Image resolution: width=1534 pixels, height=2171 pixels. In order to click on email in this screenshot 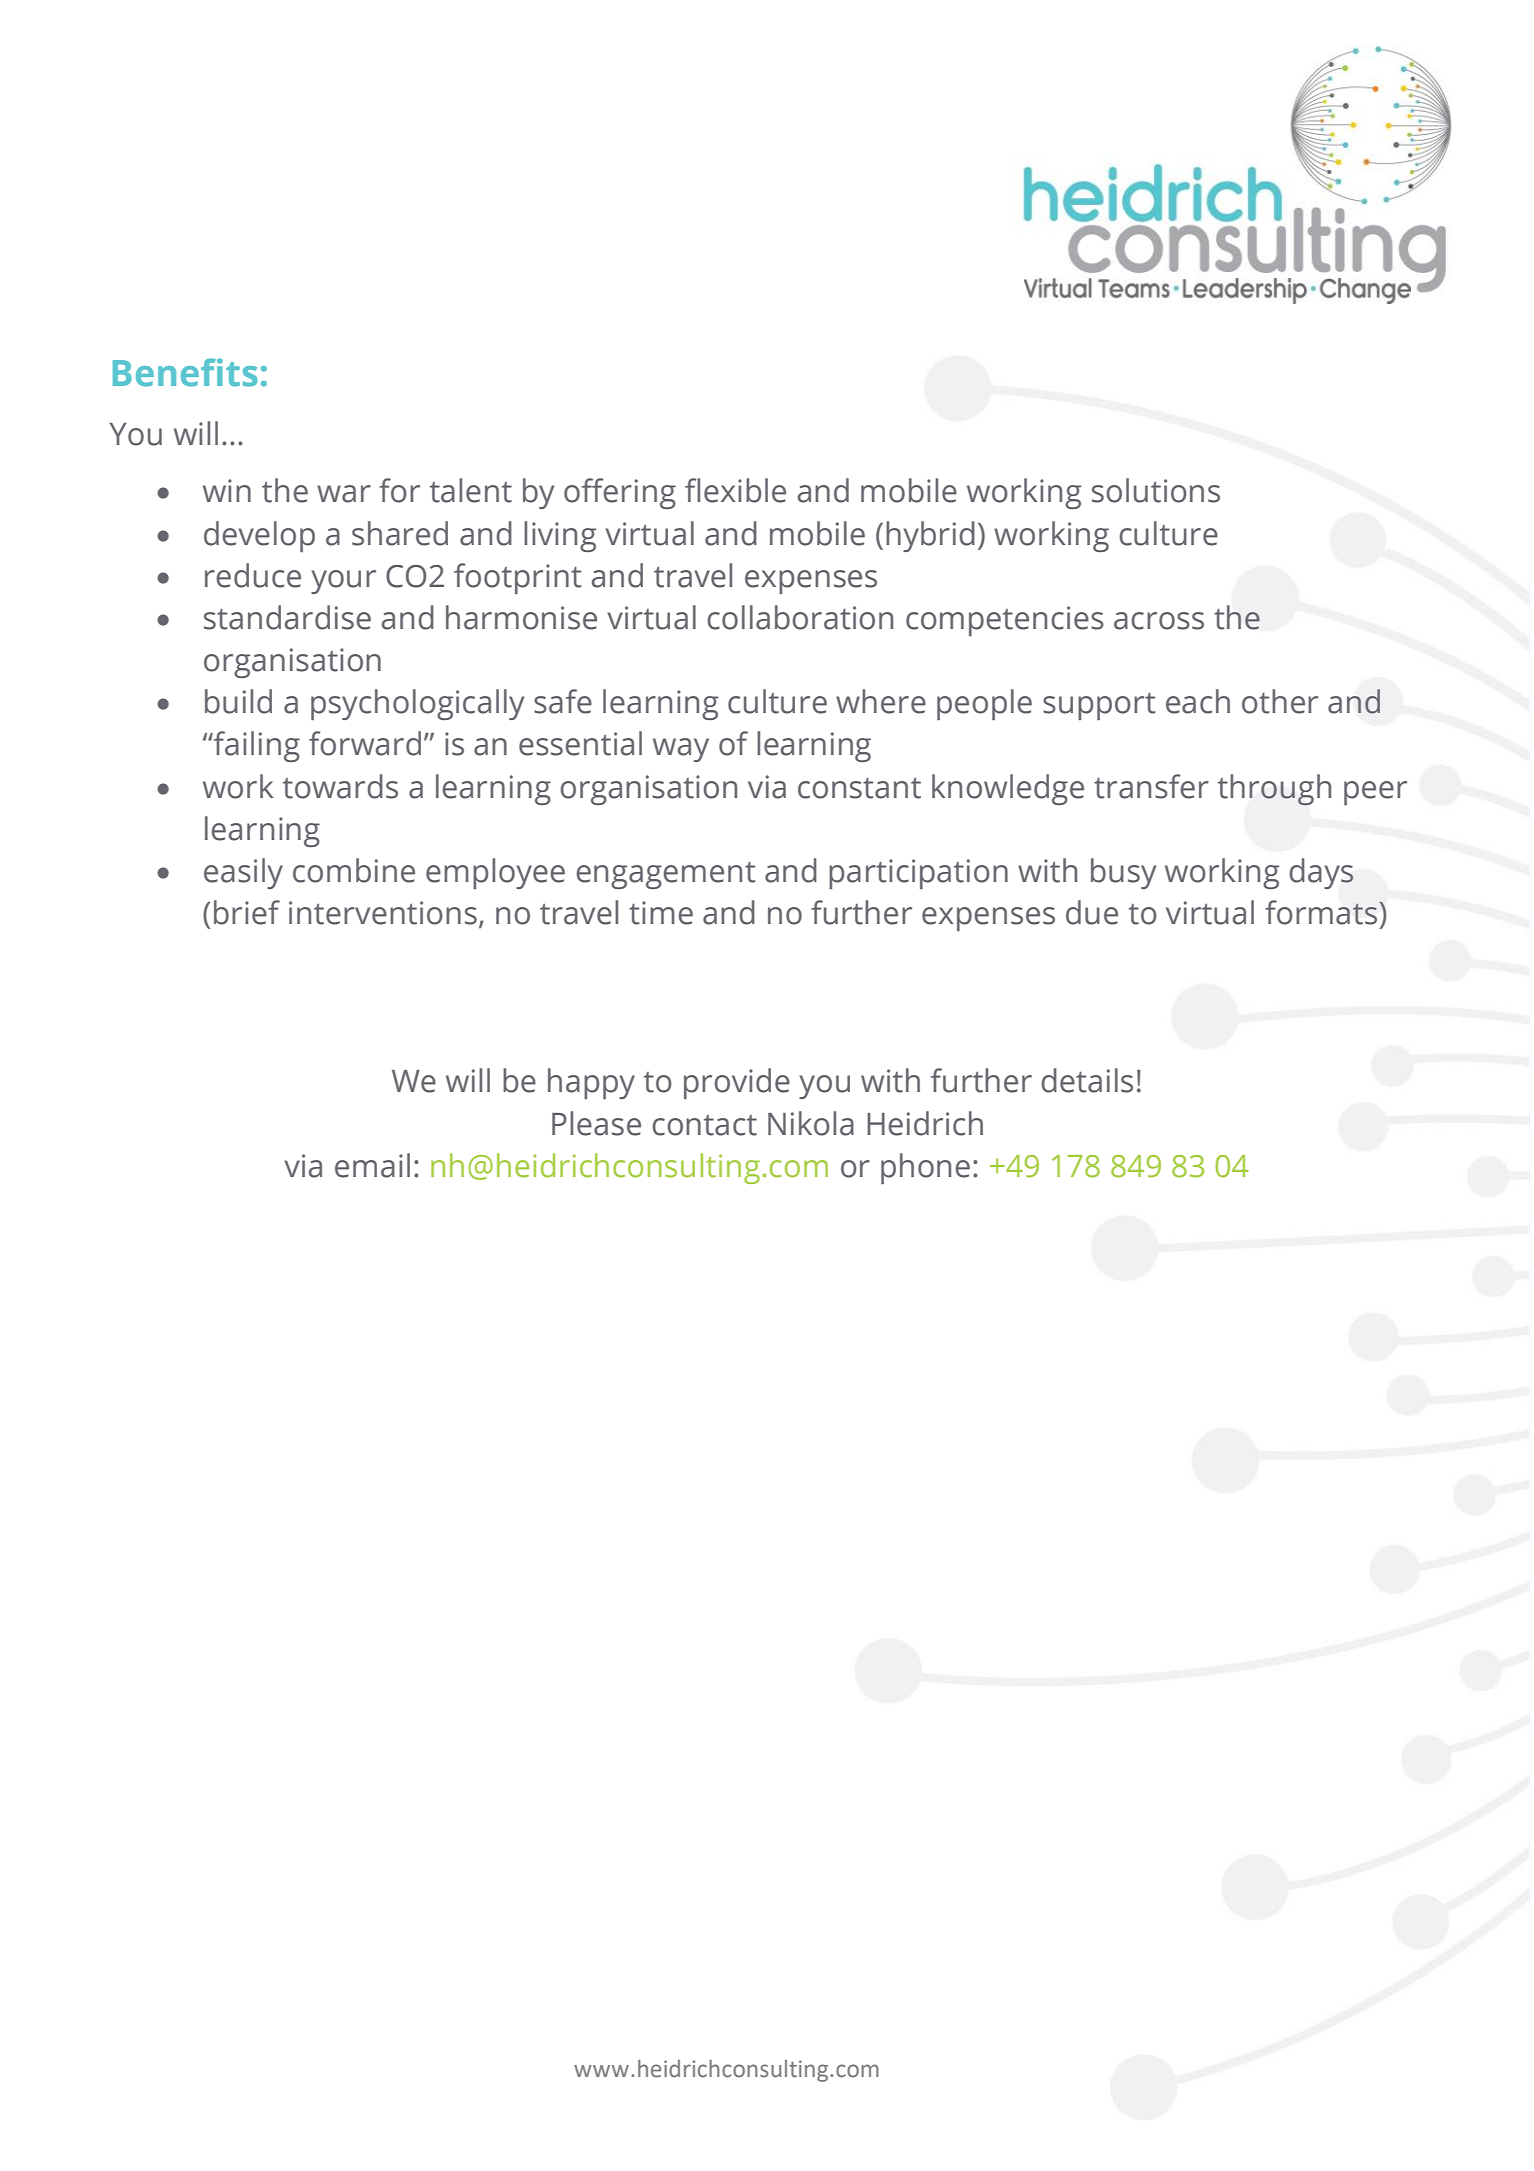, I will do `click(372, 1165)`.
